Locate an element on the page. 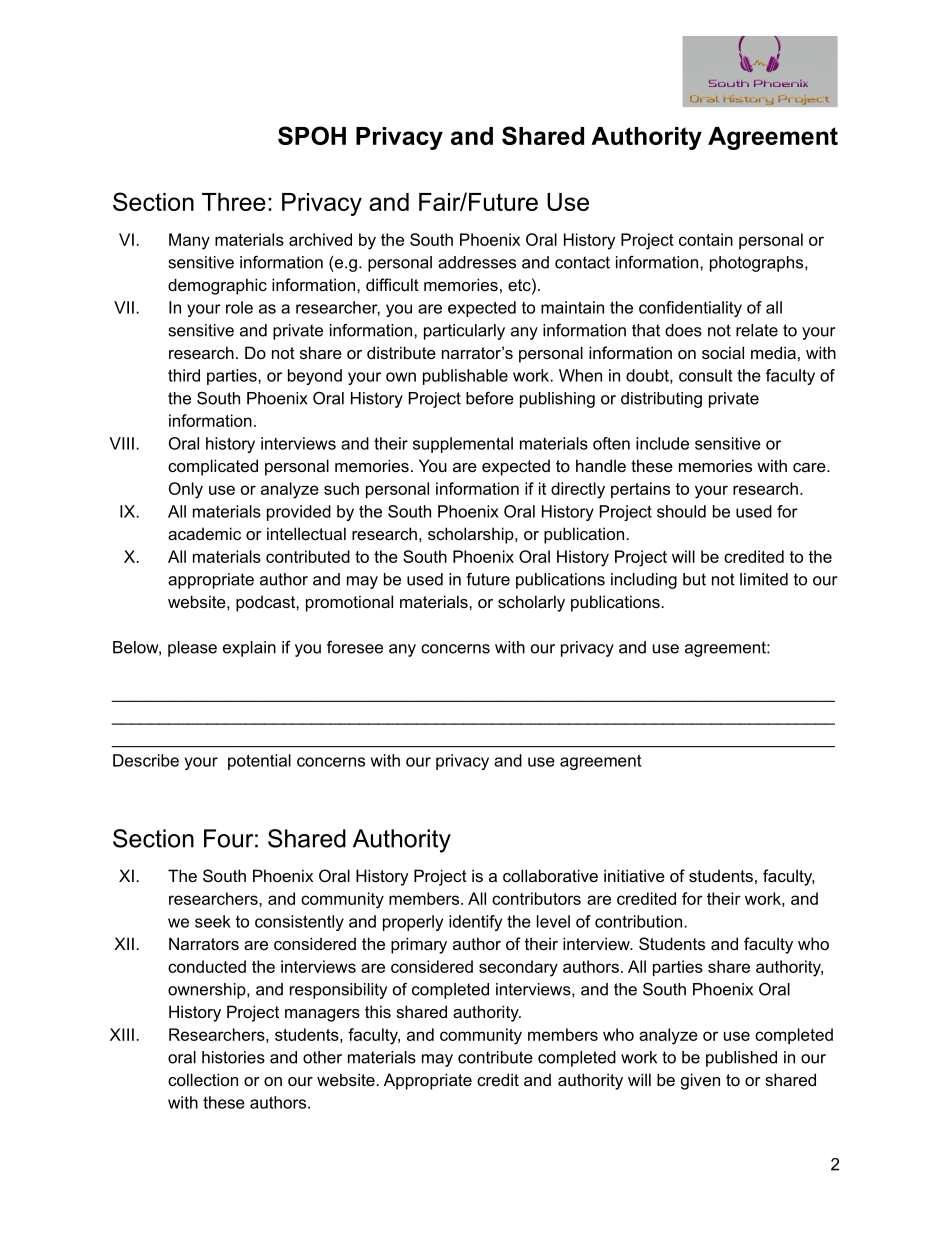 The image size is (952, 1233). histories is located at coordinates (233, 1057).
